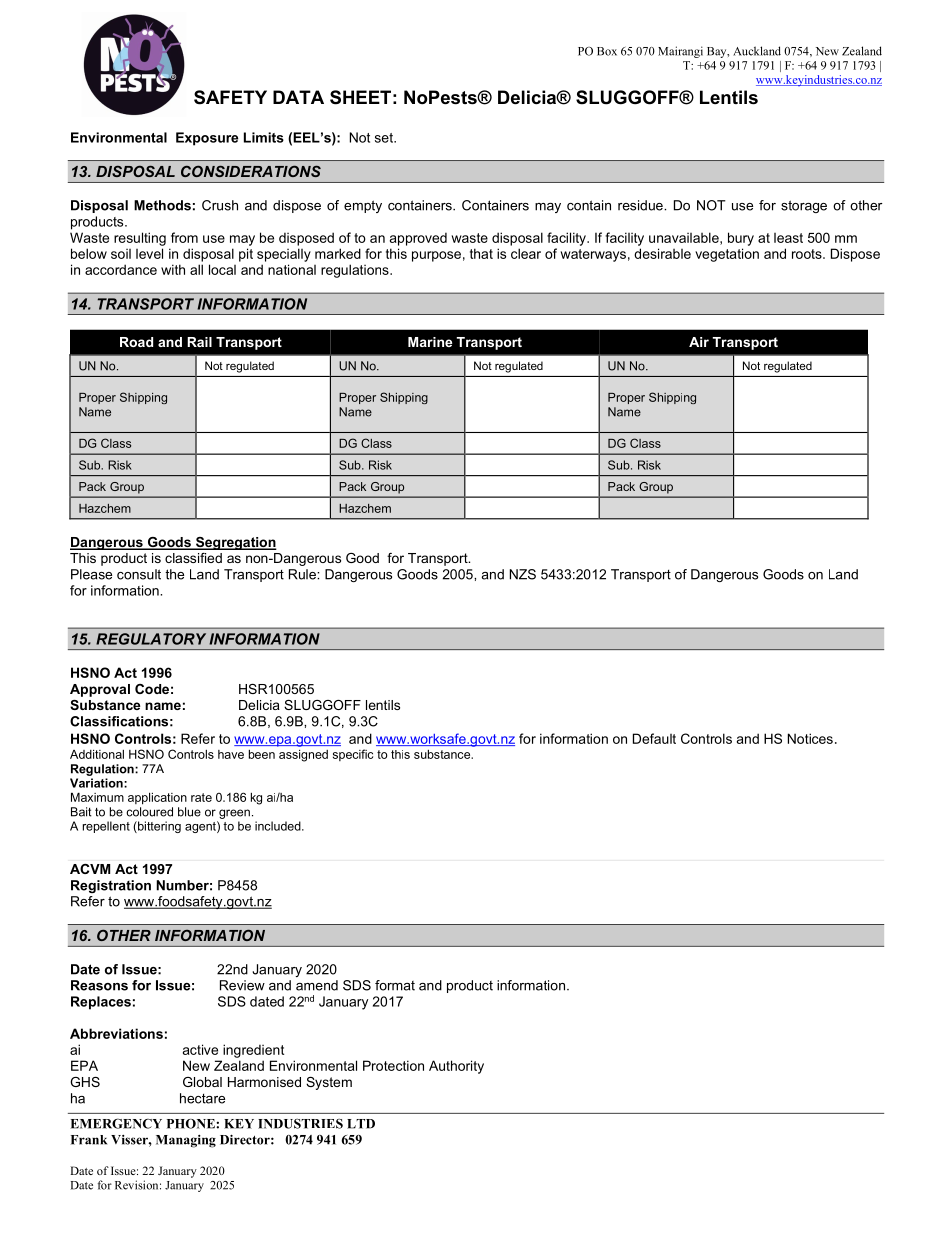 The height and width of the page is (1233, 952). I want to click on Authority, so click(456, 1067).
